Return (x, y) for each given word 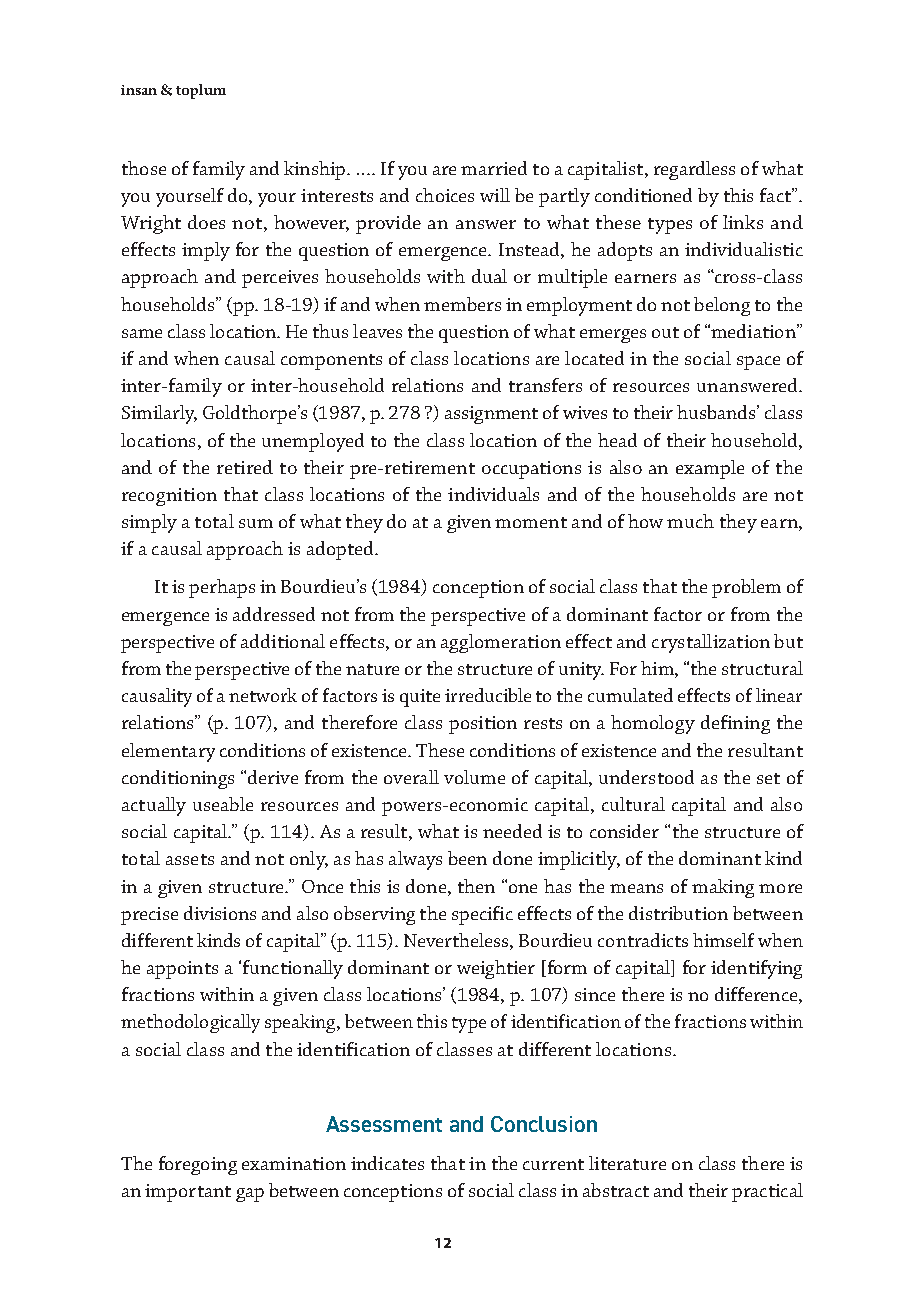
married (494, 168)
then (476, 886)
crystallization (711, 643)
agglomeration (501, 643)
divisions (220, 913)
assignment (491, 415)
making (723, 888)
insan (139, 90)
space (758, 363)
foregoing (198, 1165)
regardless (694, 170)
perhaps (222, 588)
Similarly (159, 414)
